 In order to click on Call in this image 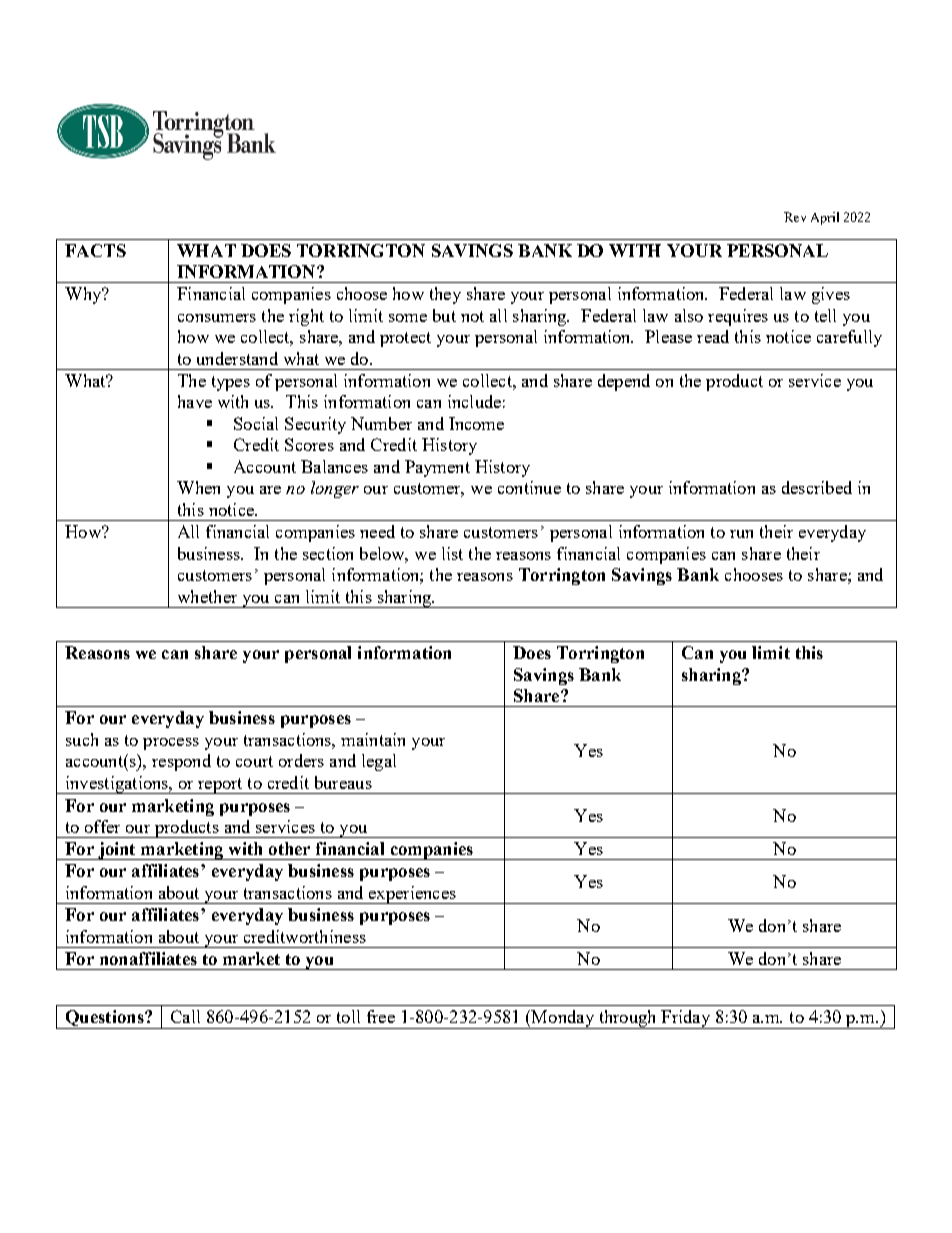, I will do `click(185, 1016)`.
